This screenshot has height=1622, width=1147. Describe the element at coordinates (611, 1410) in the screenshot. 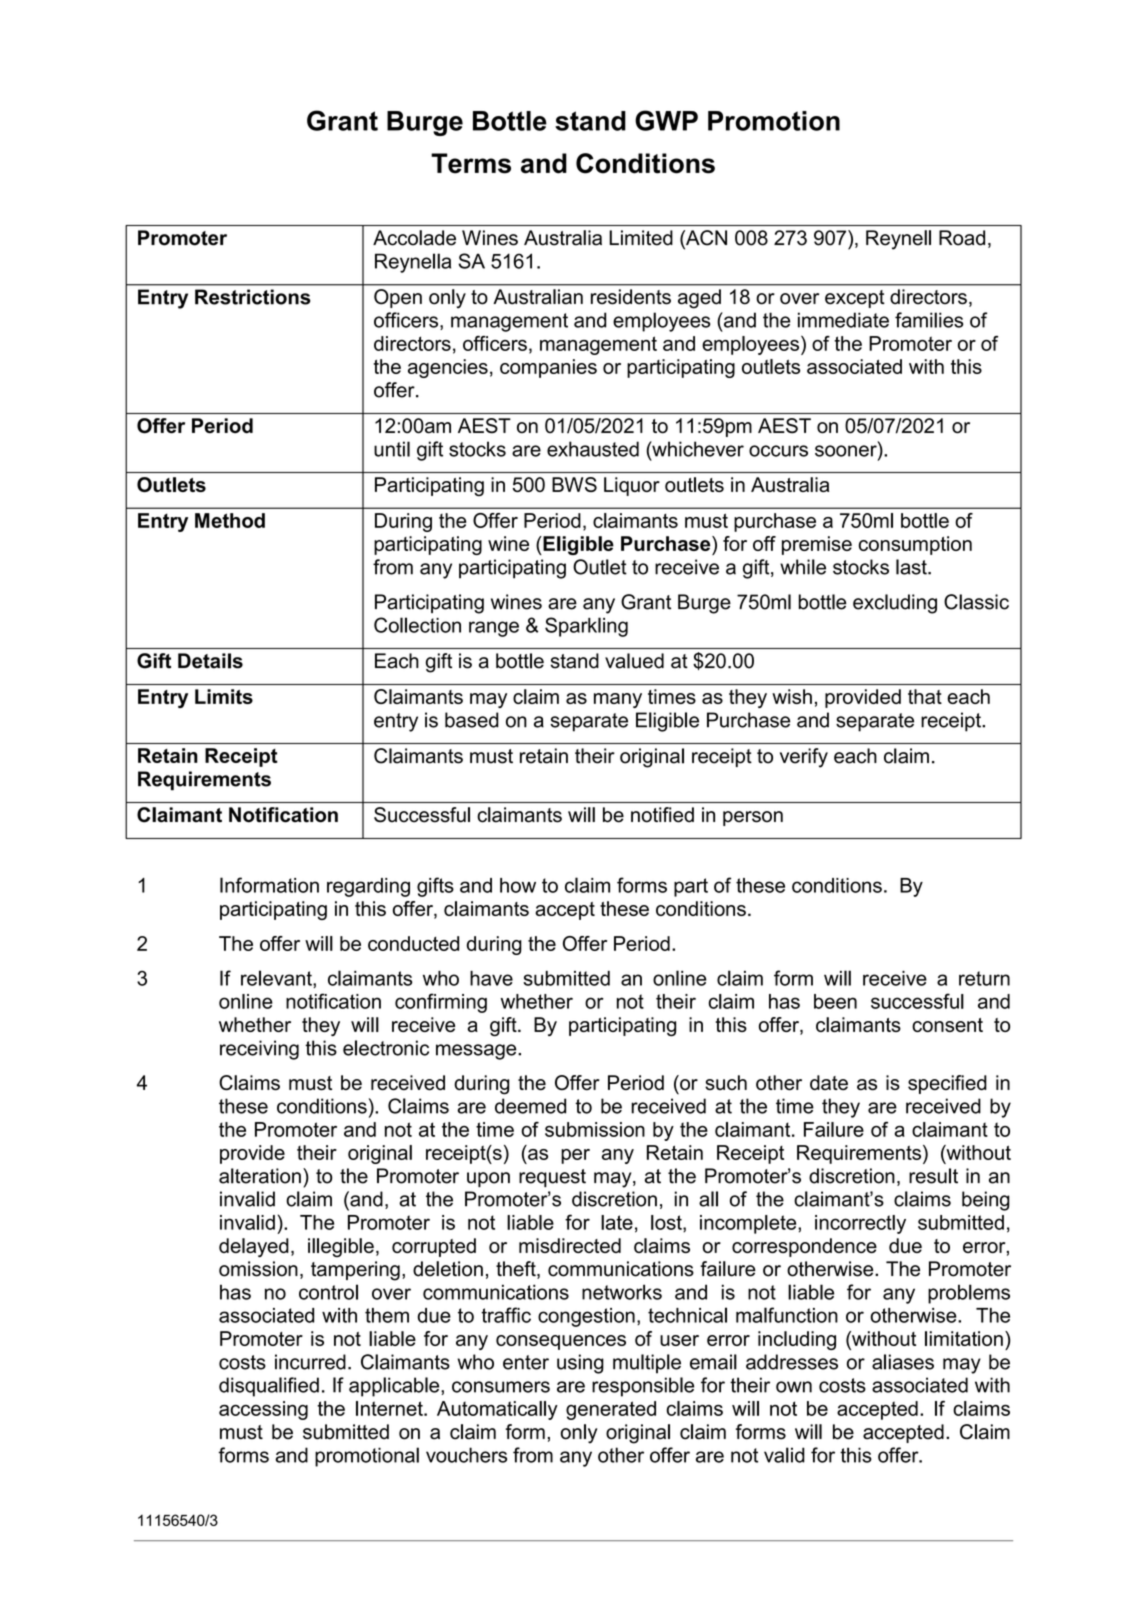

I see `generated` at that location.
